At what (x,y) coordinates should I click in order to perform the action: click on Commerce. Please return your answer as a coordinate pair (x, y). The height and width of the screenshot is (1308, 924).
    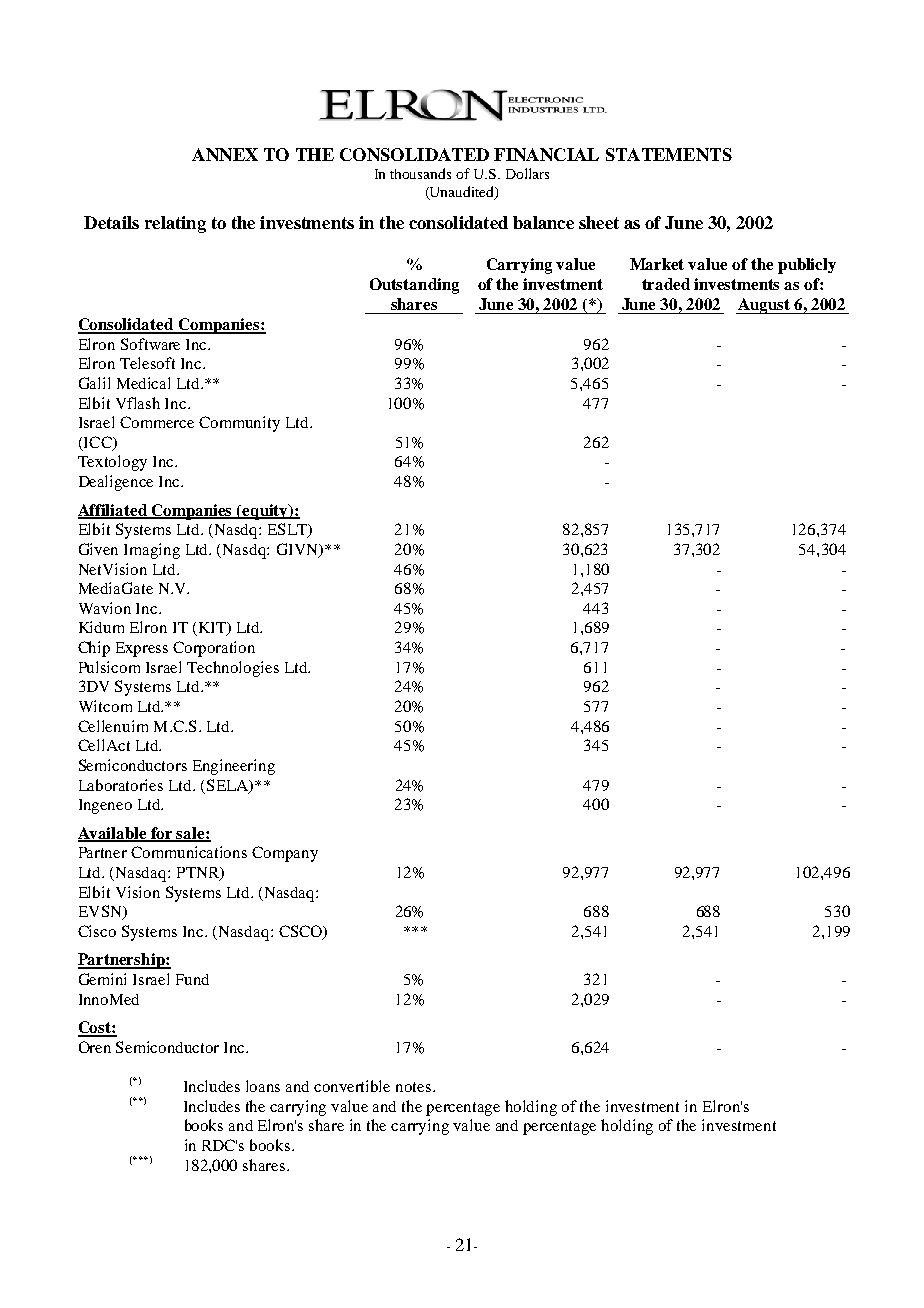
    Looking at the image, I should click on (157, 422).
